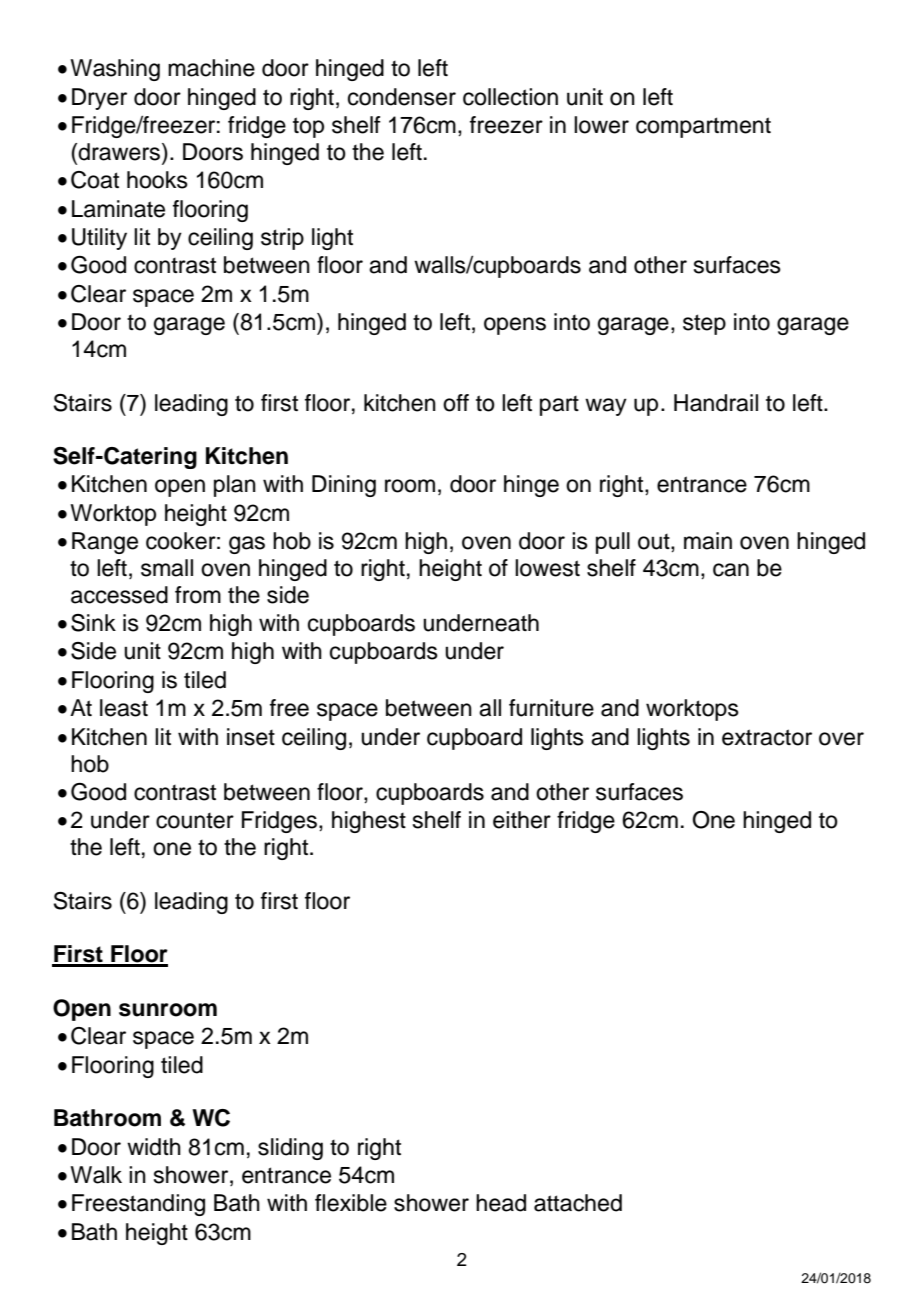  Describe the element at coordinates (547, 568) in the screenshot. I see `lowest` at that location.
